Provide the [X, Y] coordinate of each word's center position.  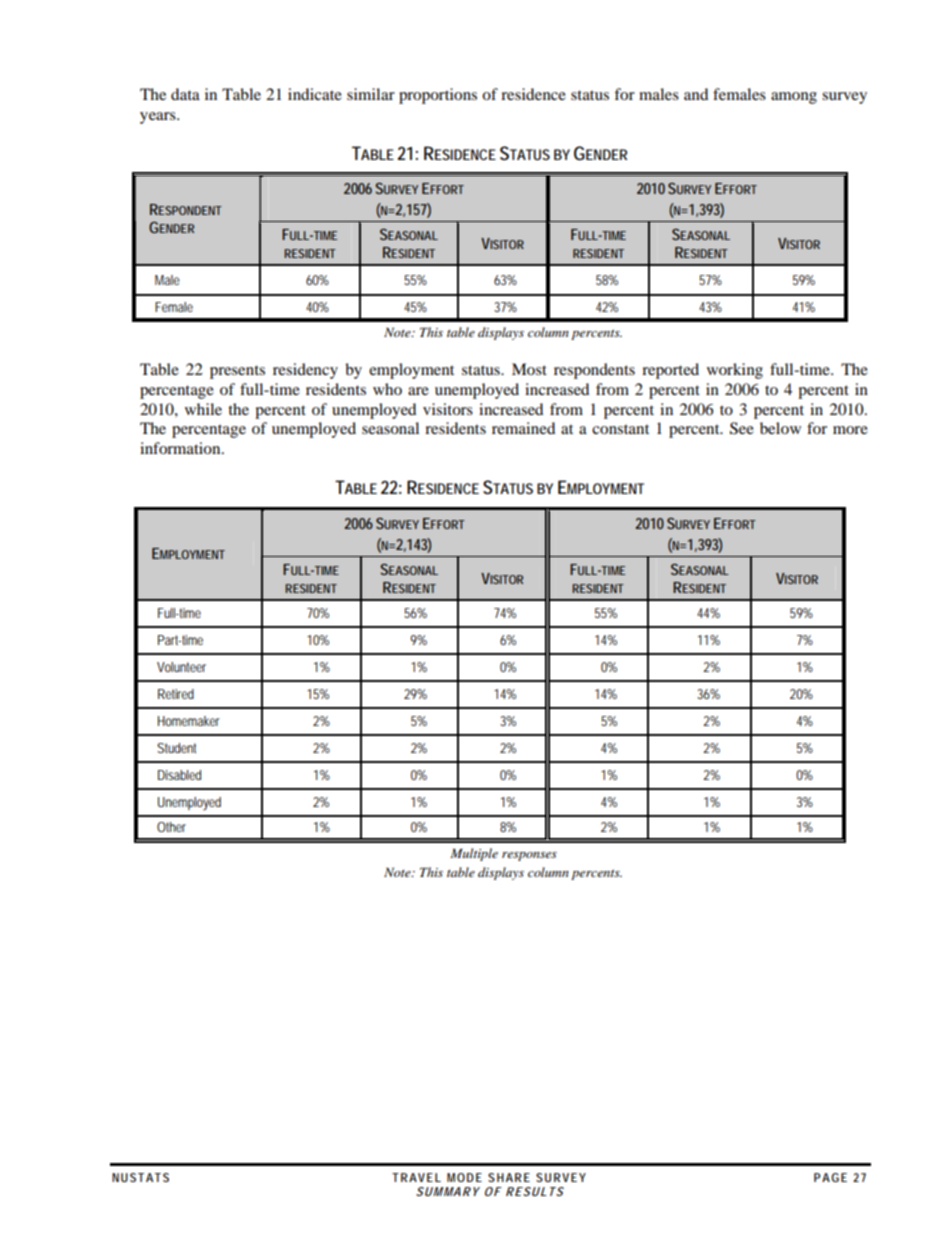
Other [171, 827]
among [794, 98]
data [185, 94]
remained [523, 428]
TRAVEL [416, 1177]
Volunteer [181, 667]
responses [529, 856]
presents [237, 372]
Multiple [474, 854]
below [780, 428]
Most [529, 369]
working [735, 371]
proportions [438, 96]
